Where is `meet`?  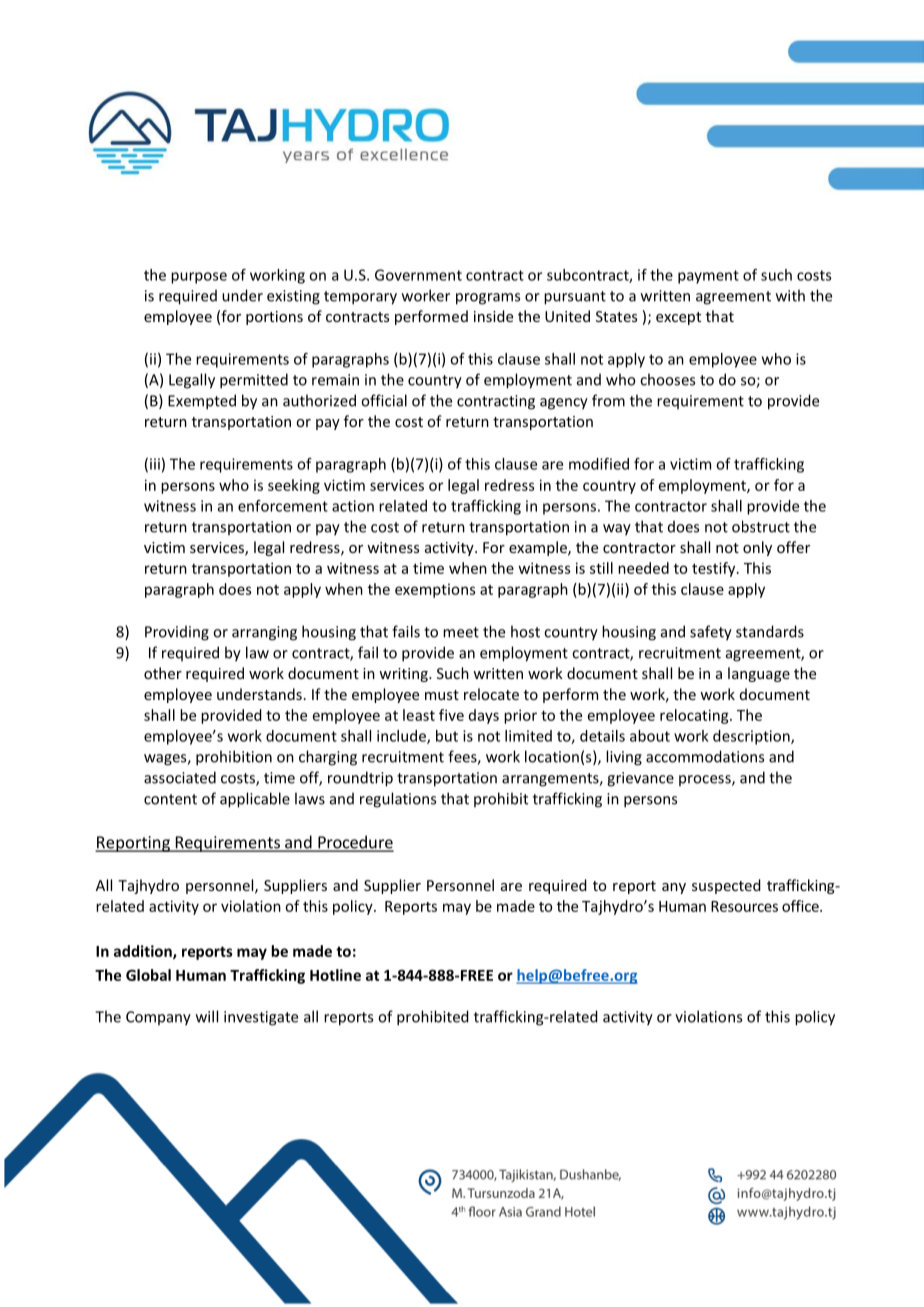
meet is located at coordinates (461, 632).
